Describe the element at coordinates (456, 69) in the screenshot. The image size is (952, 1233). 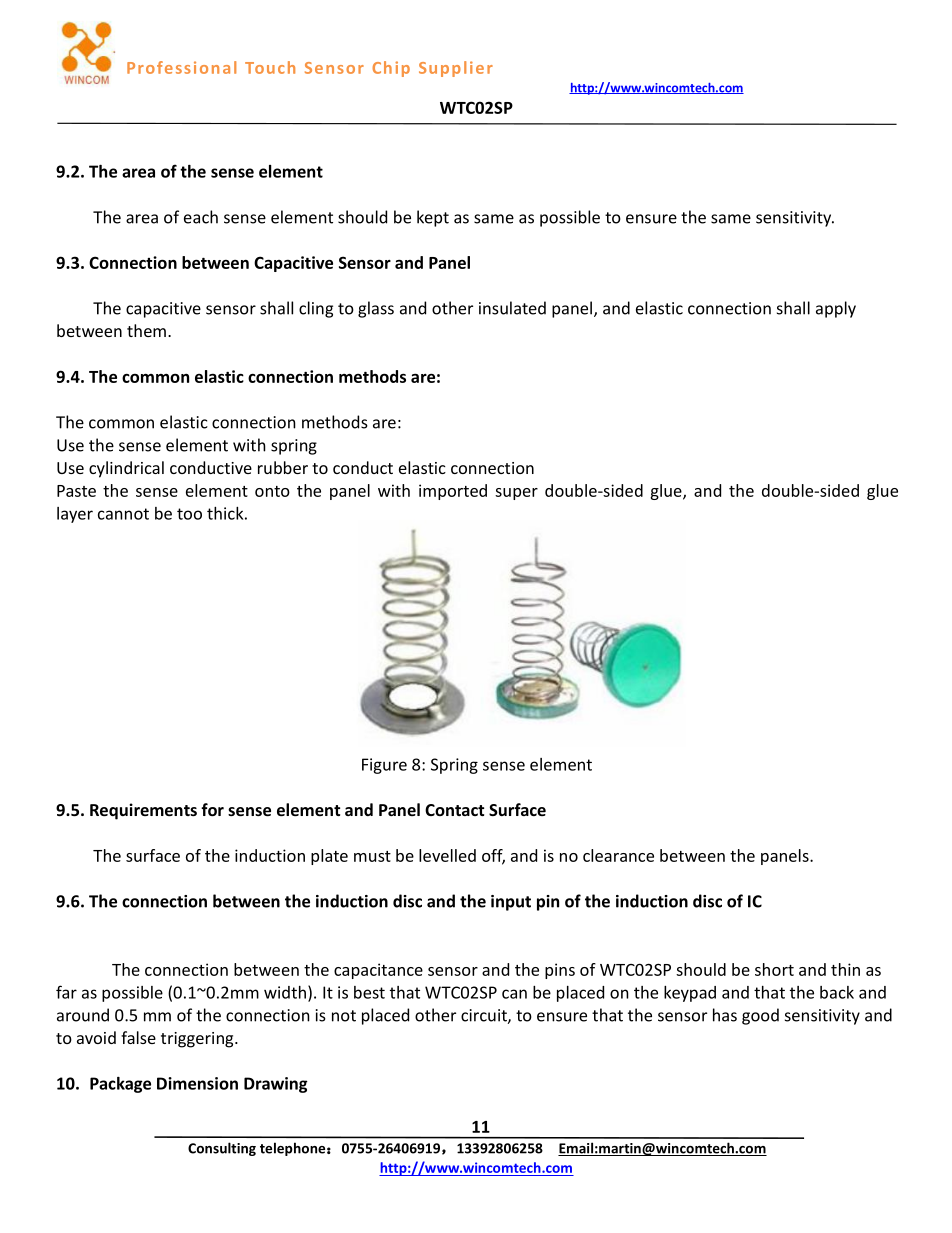
I see `Supplier` at that location.
